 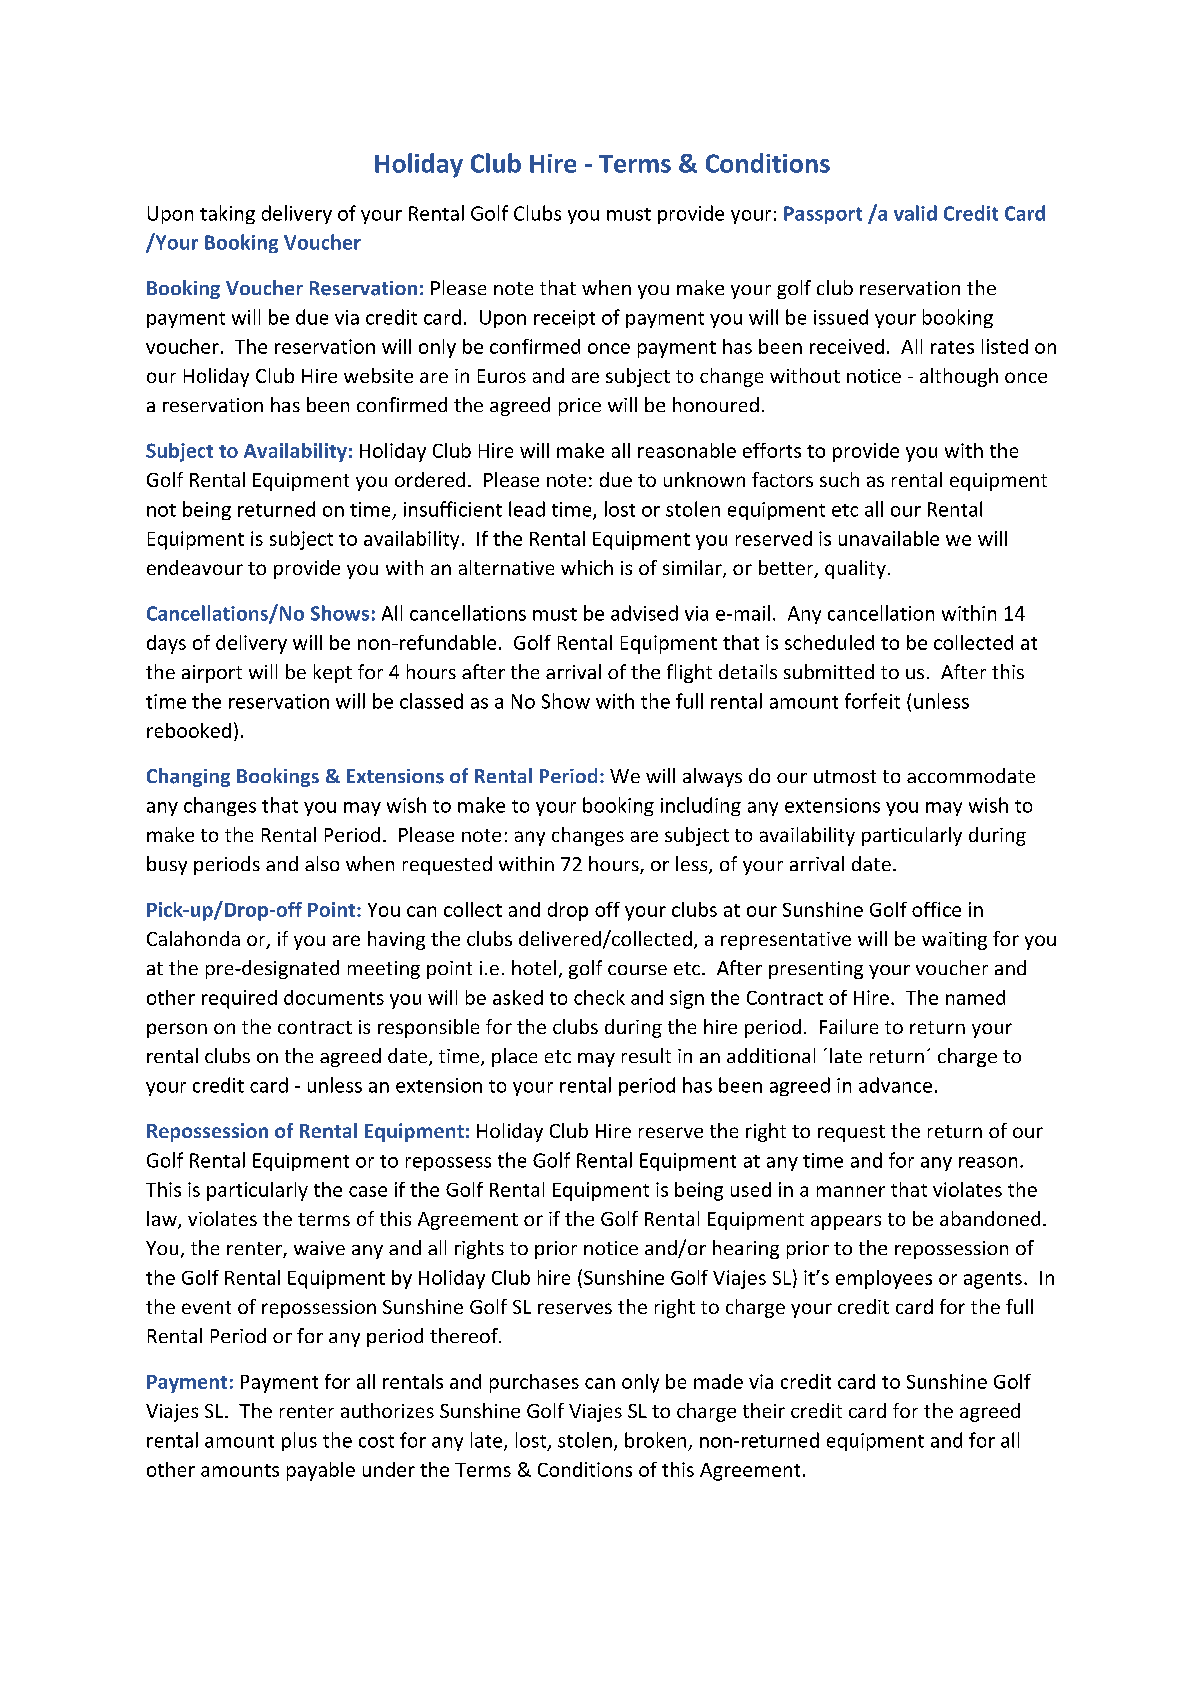 I want to click on broken, so click(x=655, y=1440).
